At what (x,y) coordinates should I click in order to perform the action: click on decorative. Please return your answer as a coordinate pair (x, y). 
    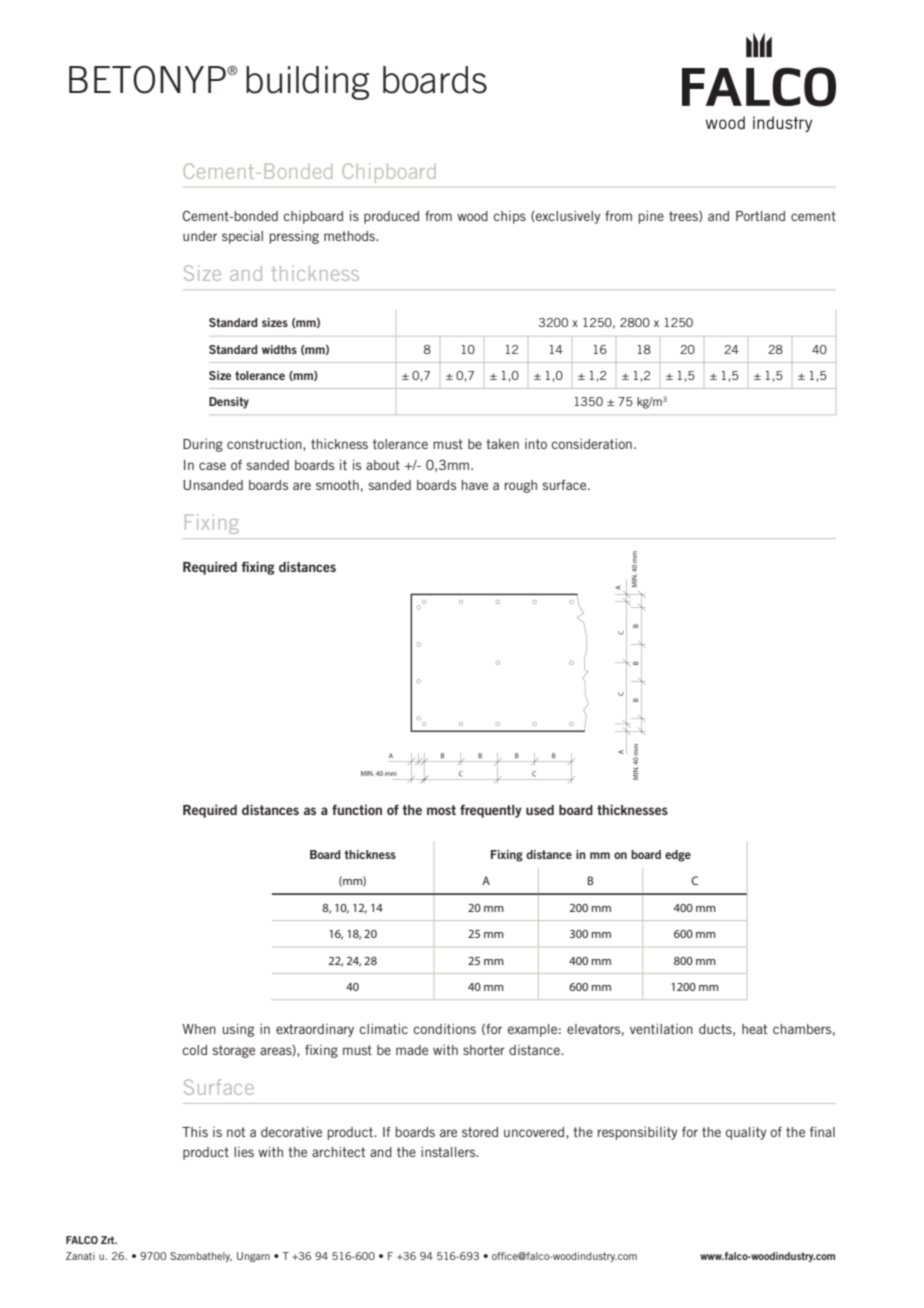
    Looking at the image, I should click on (291, 1132).
